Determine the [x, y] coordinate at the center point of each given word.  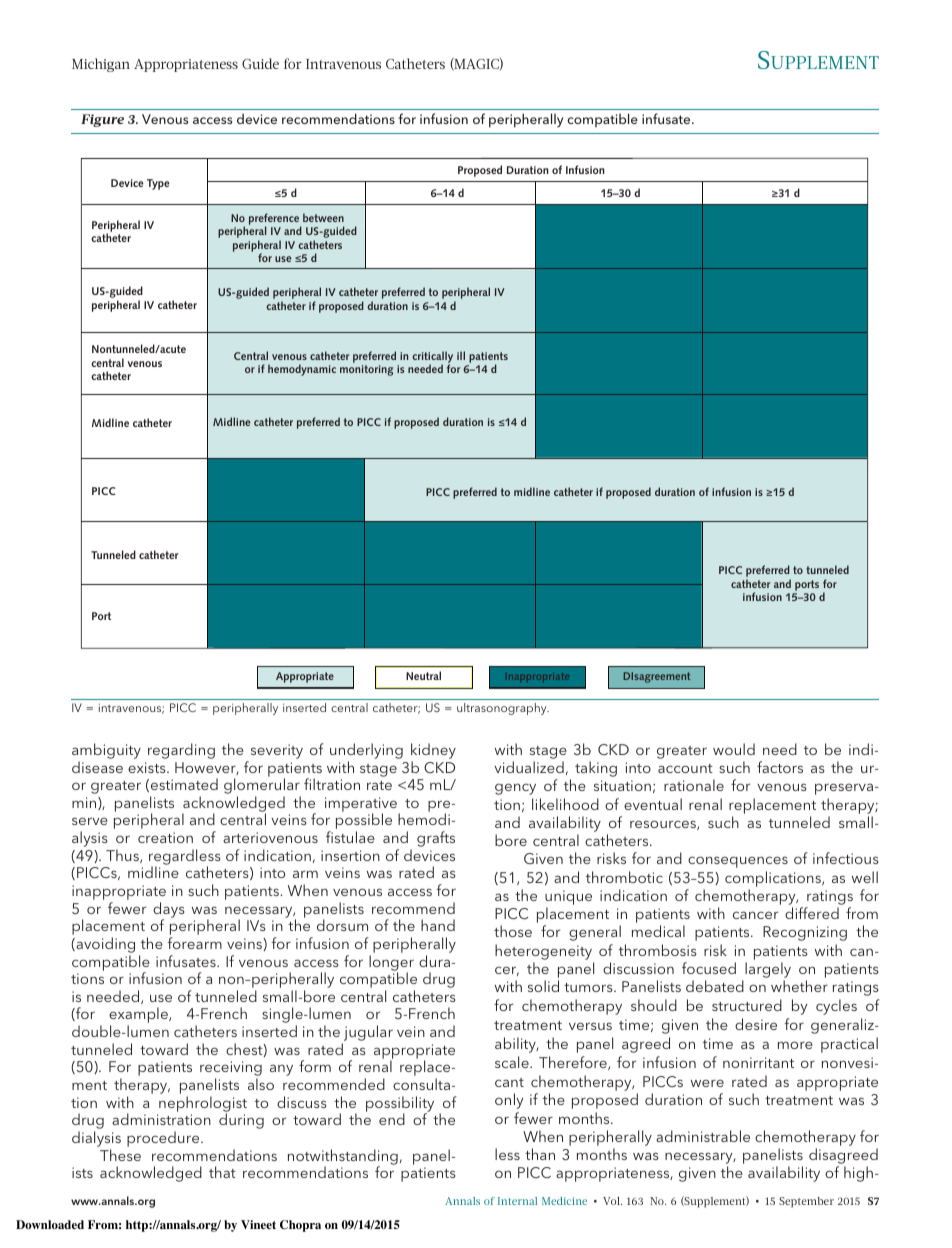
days [168, 911]
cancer [755, 915]
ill [461, 355]
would [734, 749]
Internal [517, 1201]
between [323, 217]
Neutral [423, 675]
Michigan [101, 65]
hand [438, 925]
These [120, 1155]
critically [432, 358]
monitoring [366, 370]
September [806, 1202]
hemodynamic [302, 370]
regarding [181, 751]
